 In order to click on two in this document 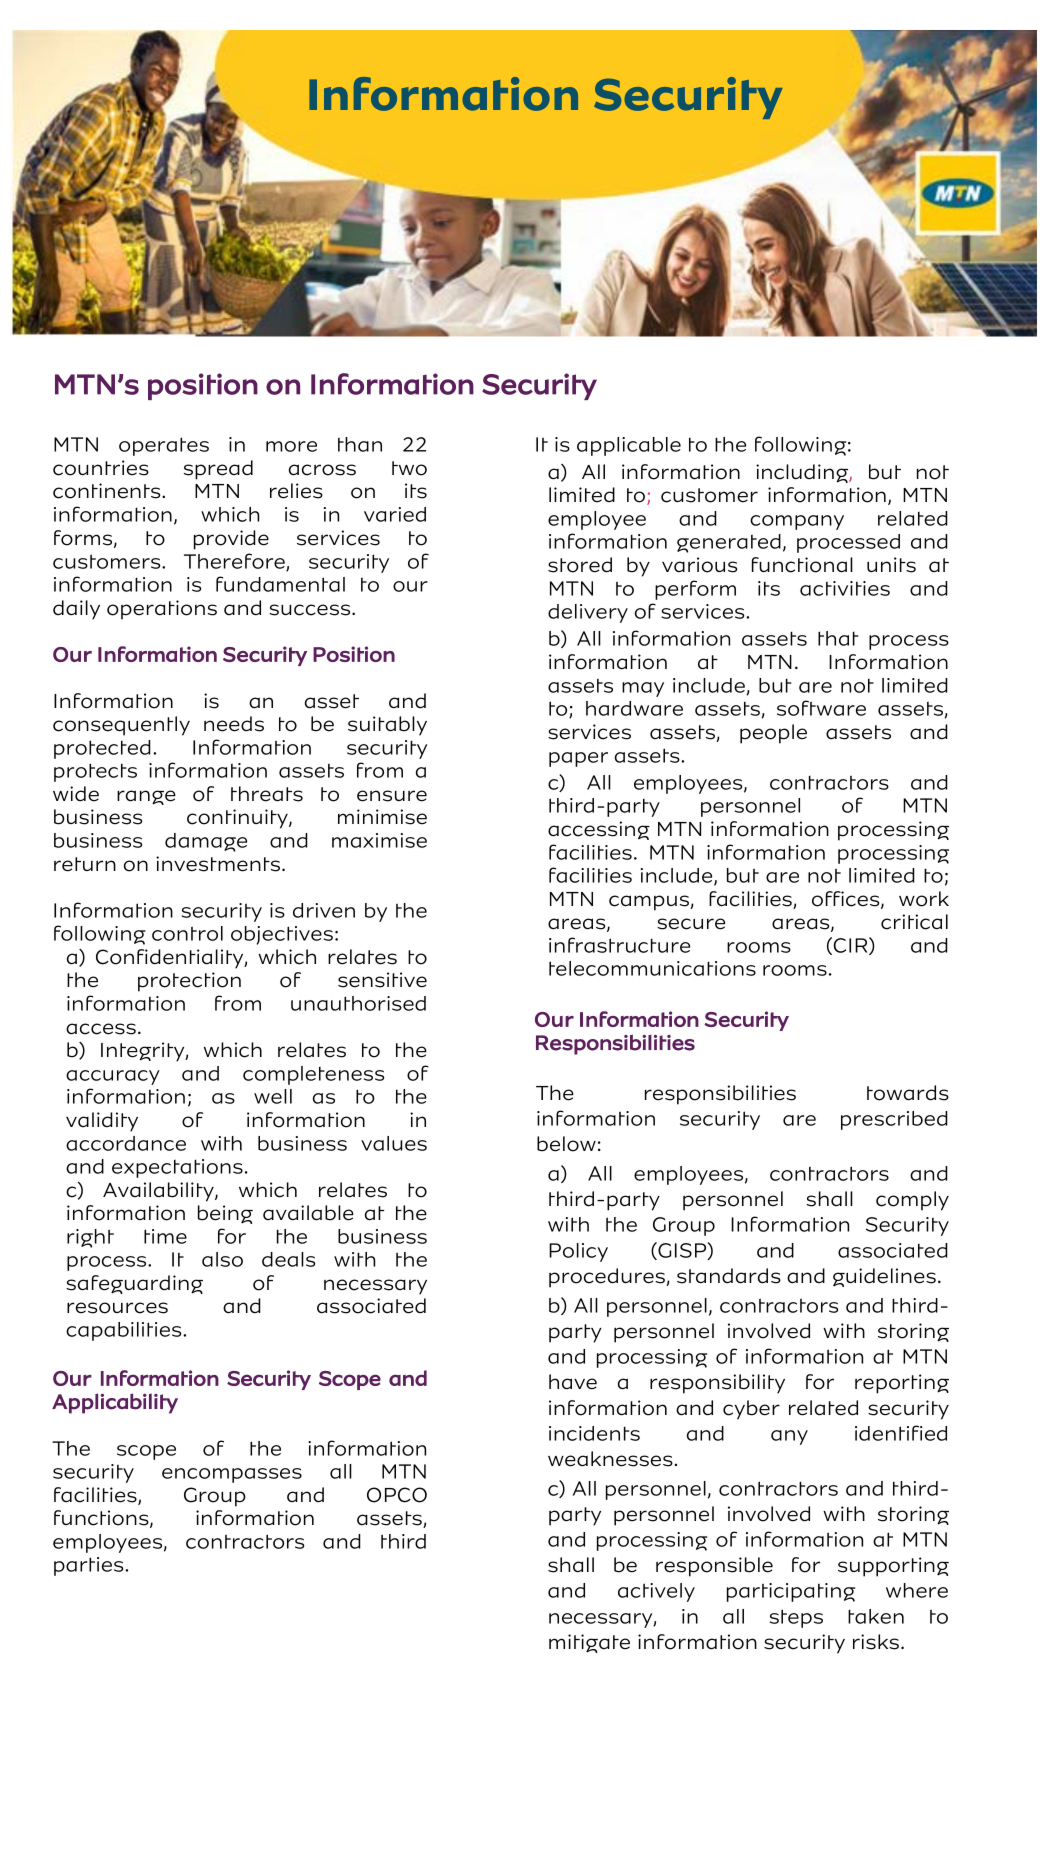, I will do `click(409, 468)`.
